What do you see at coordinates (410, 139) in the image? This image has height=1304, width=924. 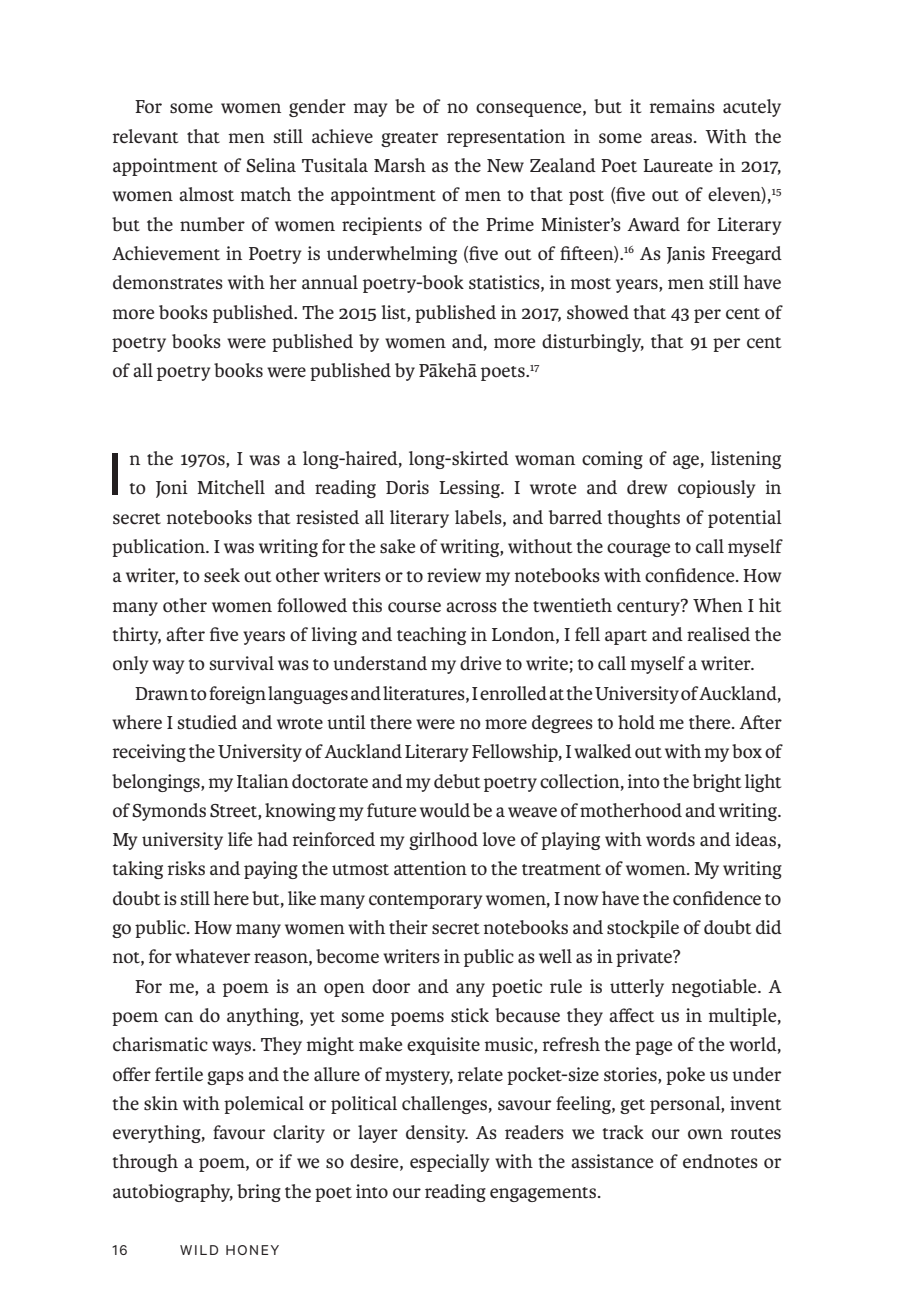 I see `greater` at bounding box center [410, 139].
